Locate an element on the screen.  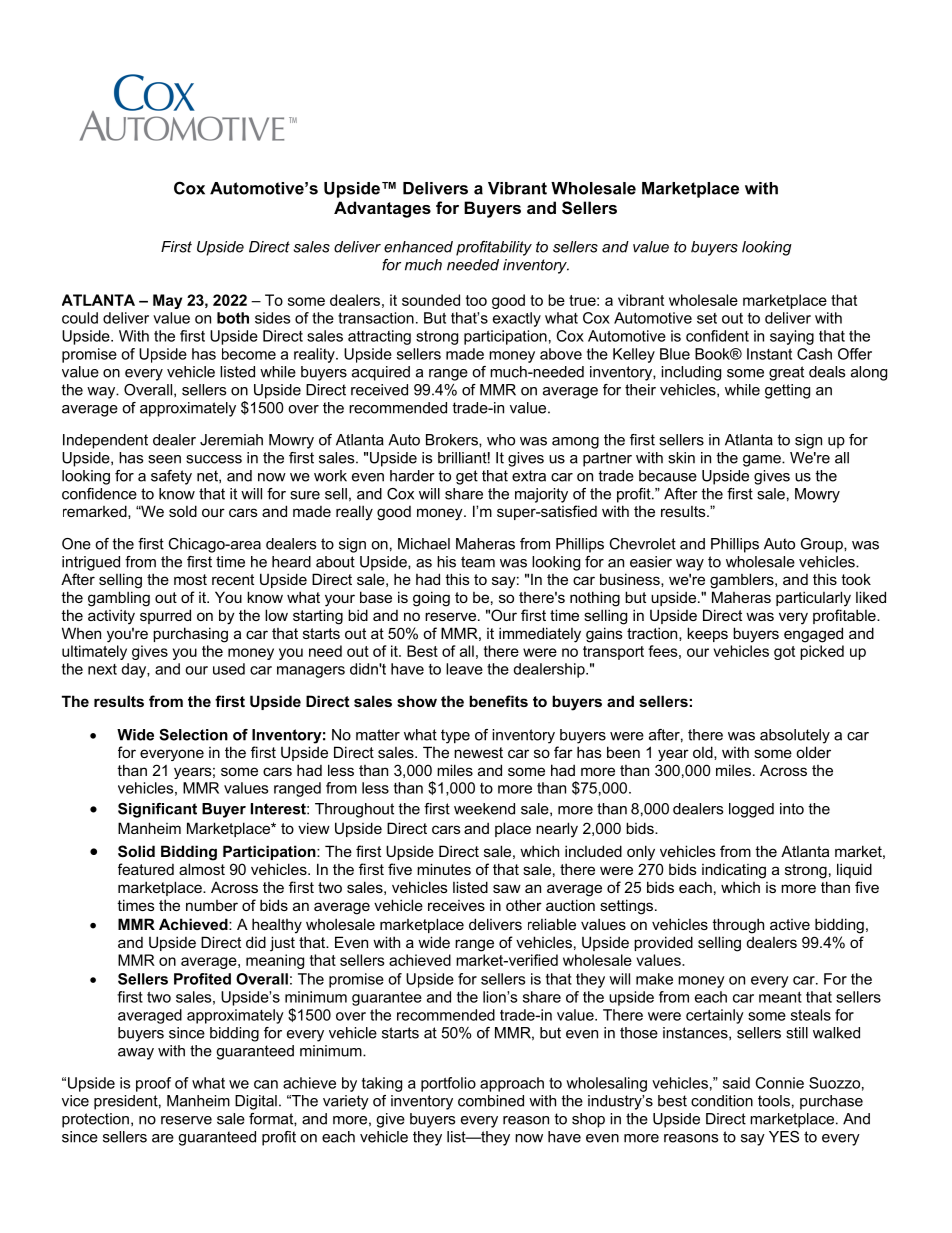
May is located at coordinates (167, 301).
